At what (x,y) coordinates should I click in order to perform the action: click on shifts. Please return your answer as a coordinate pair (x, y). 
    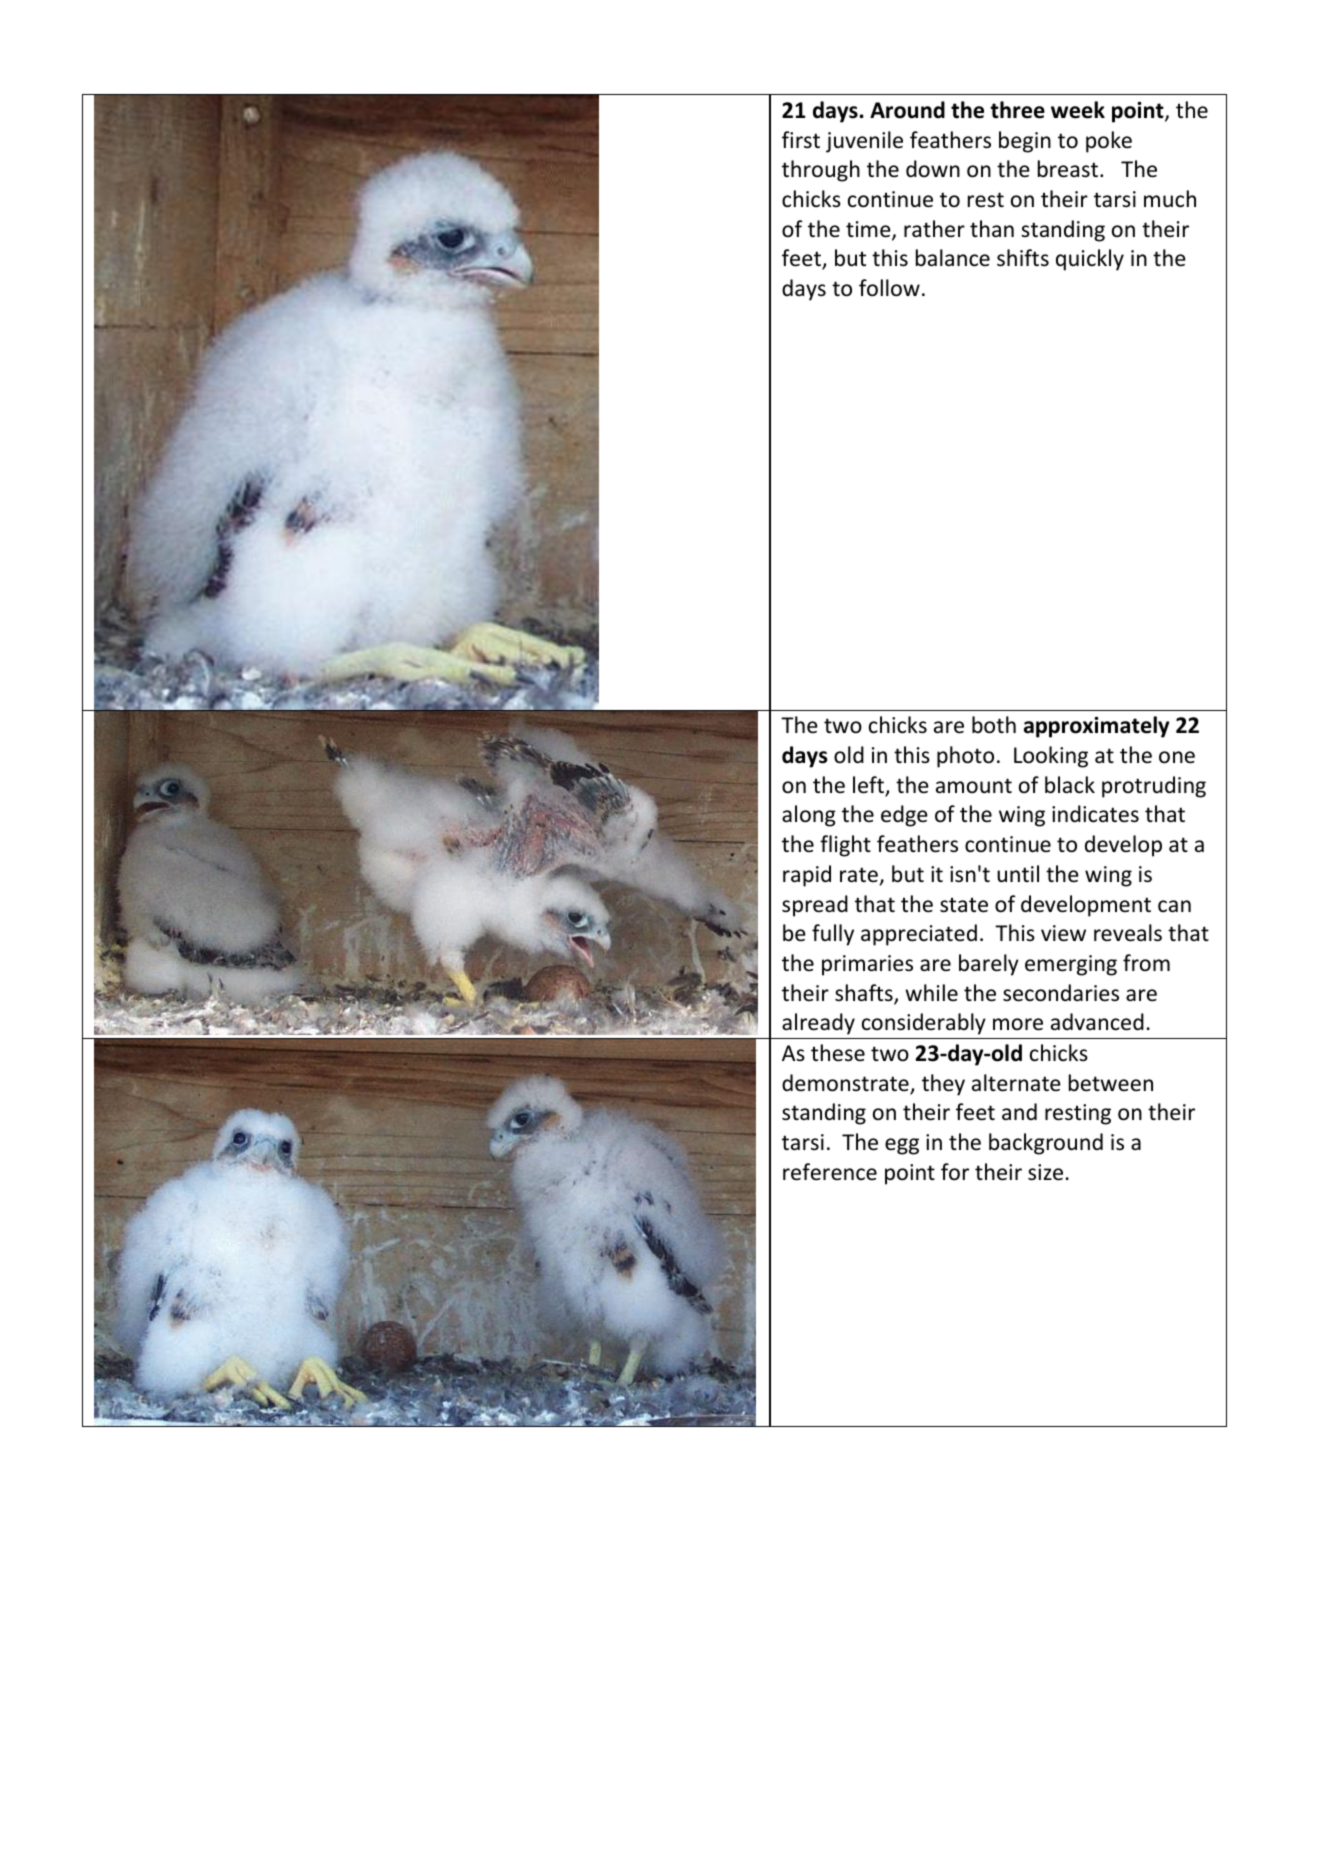
    Looking at the image, I should click on (1023, 258).
